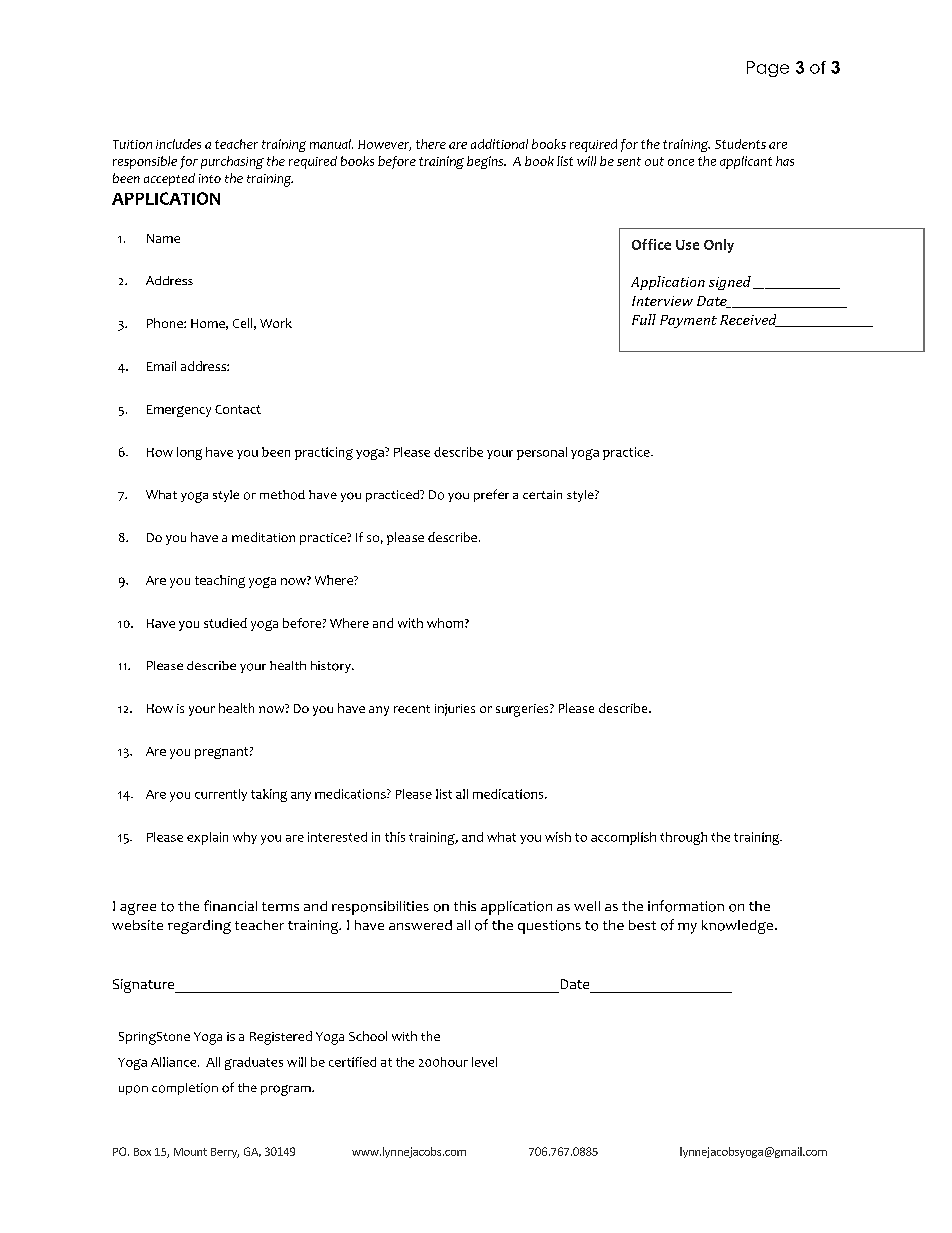 Image resolution: width=952 pixels, height=1233 pixels. I want to click on Mount, so click(190, 1152).
